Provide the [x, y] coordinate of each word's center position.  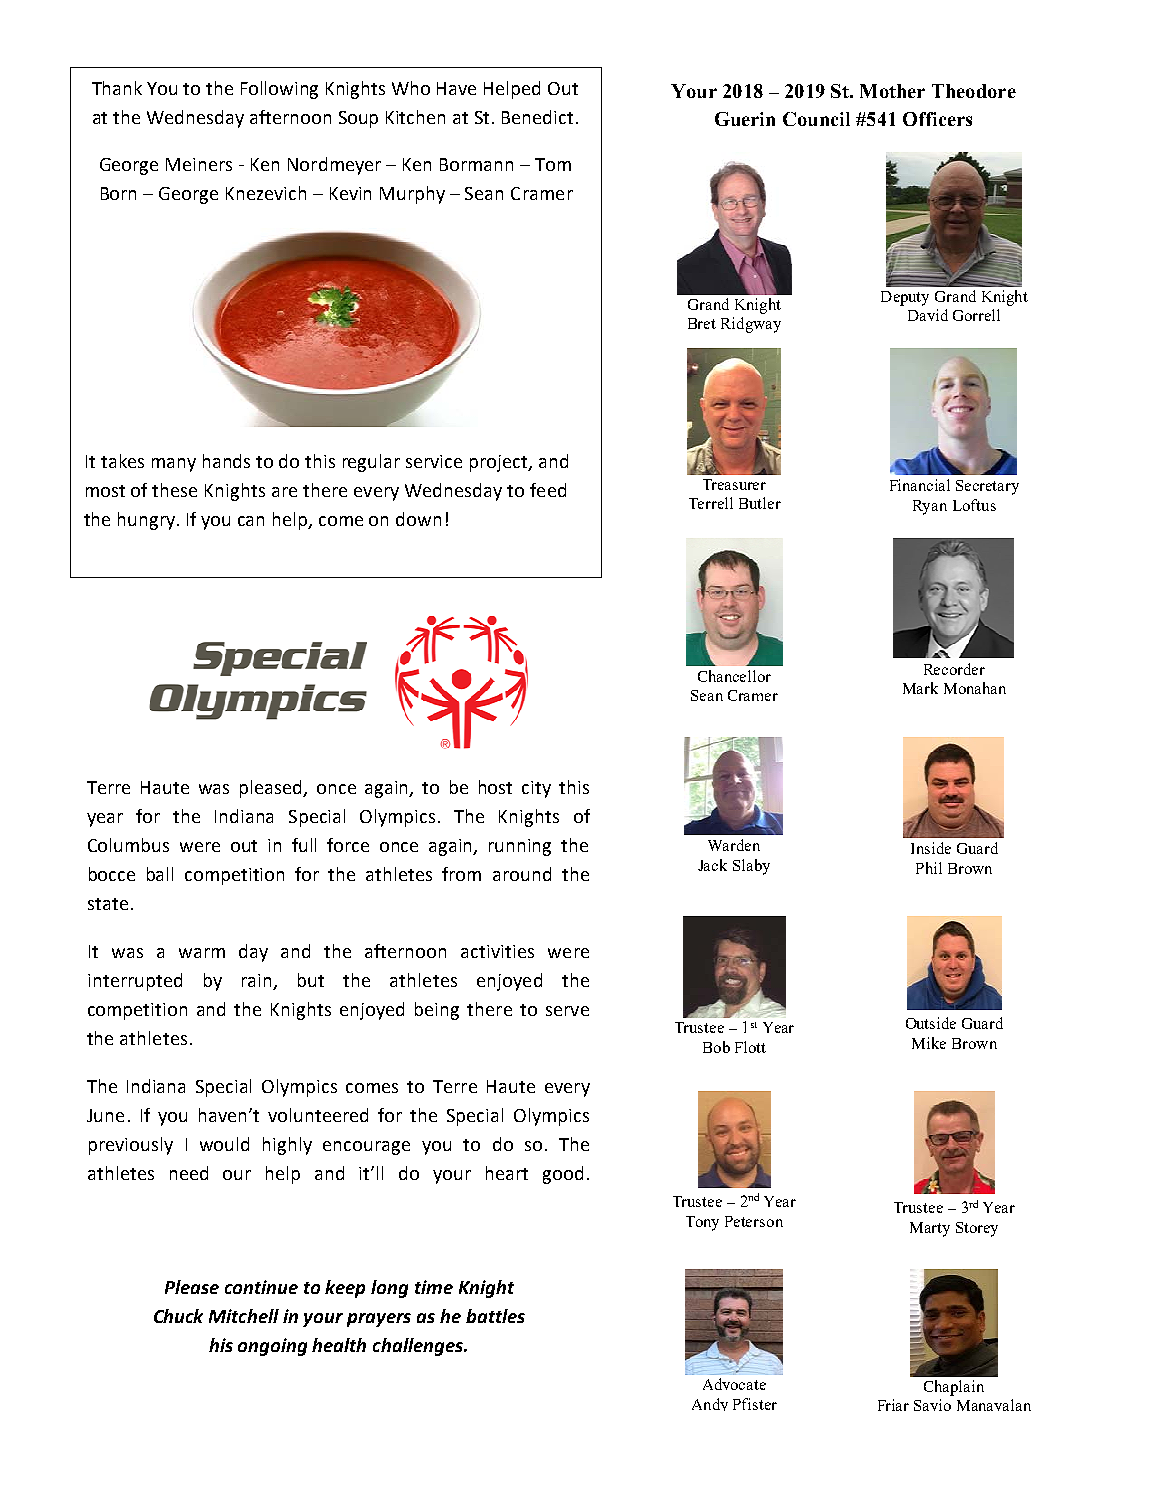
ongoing [272, 1347]
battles [495, 1316]
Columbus [128, 845]
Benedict [537, 117]
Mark [920, 688]
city [536, 789]
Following [279, 90]
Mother [892, 91]
